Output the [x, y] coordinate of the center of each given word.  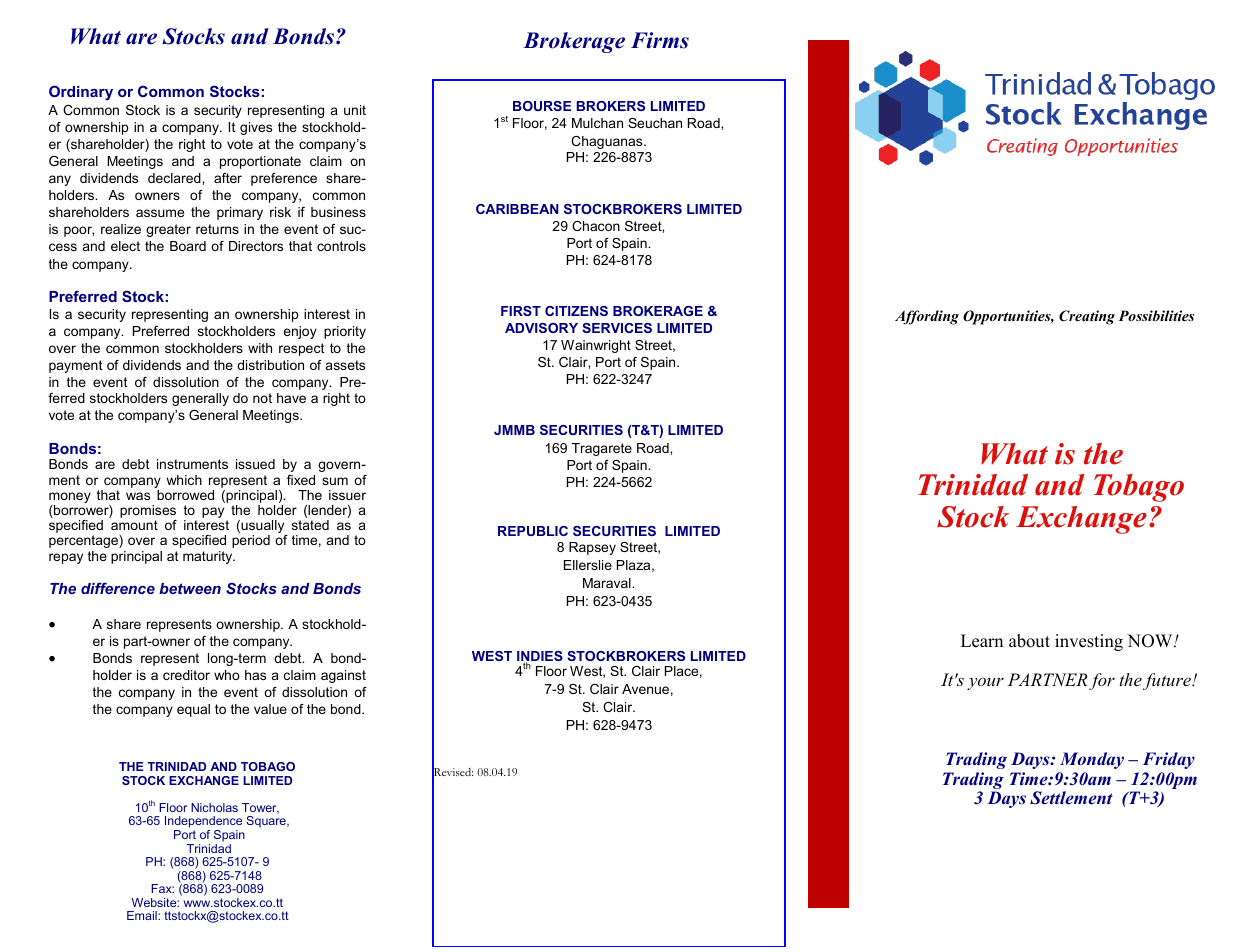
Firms [660, 40]
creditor [186, 675]
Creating [1087, 317]
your [985, 683]
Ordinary [81, 93]
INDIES [540, 657]
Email [143, 915]
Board [188, 246]
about [1029, 641]
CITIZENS [576, 311]
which [184, 480]
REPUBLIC [533, 531]
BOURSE [542, 106]
